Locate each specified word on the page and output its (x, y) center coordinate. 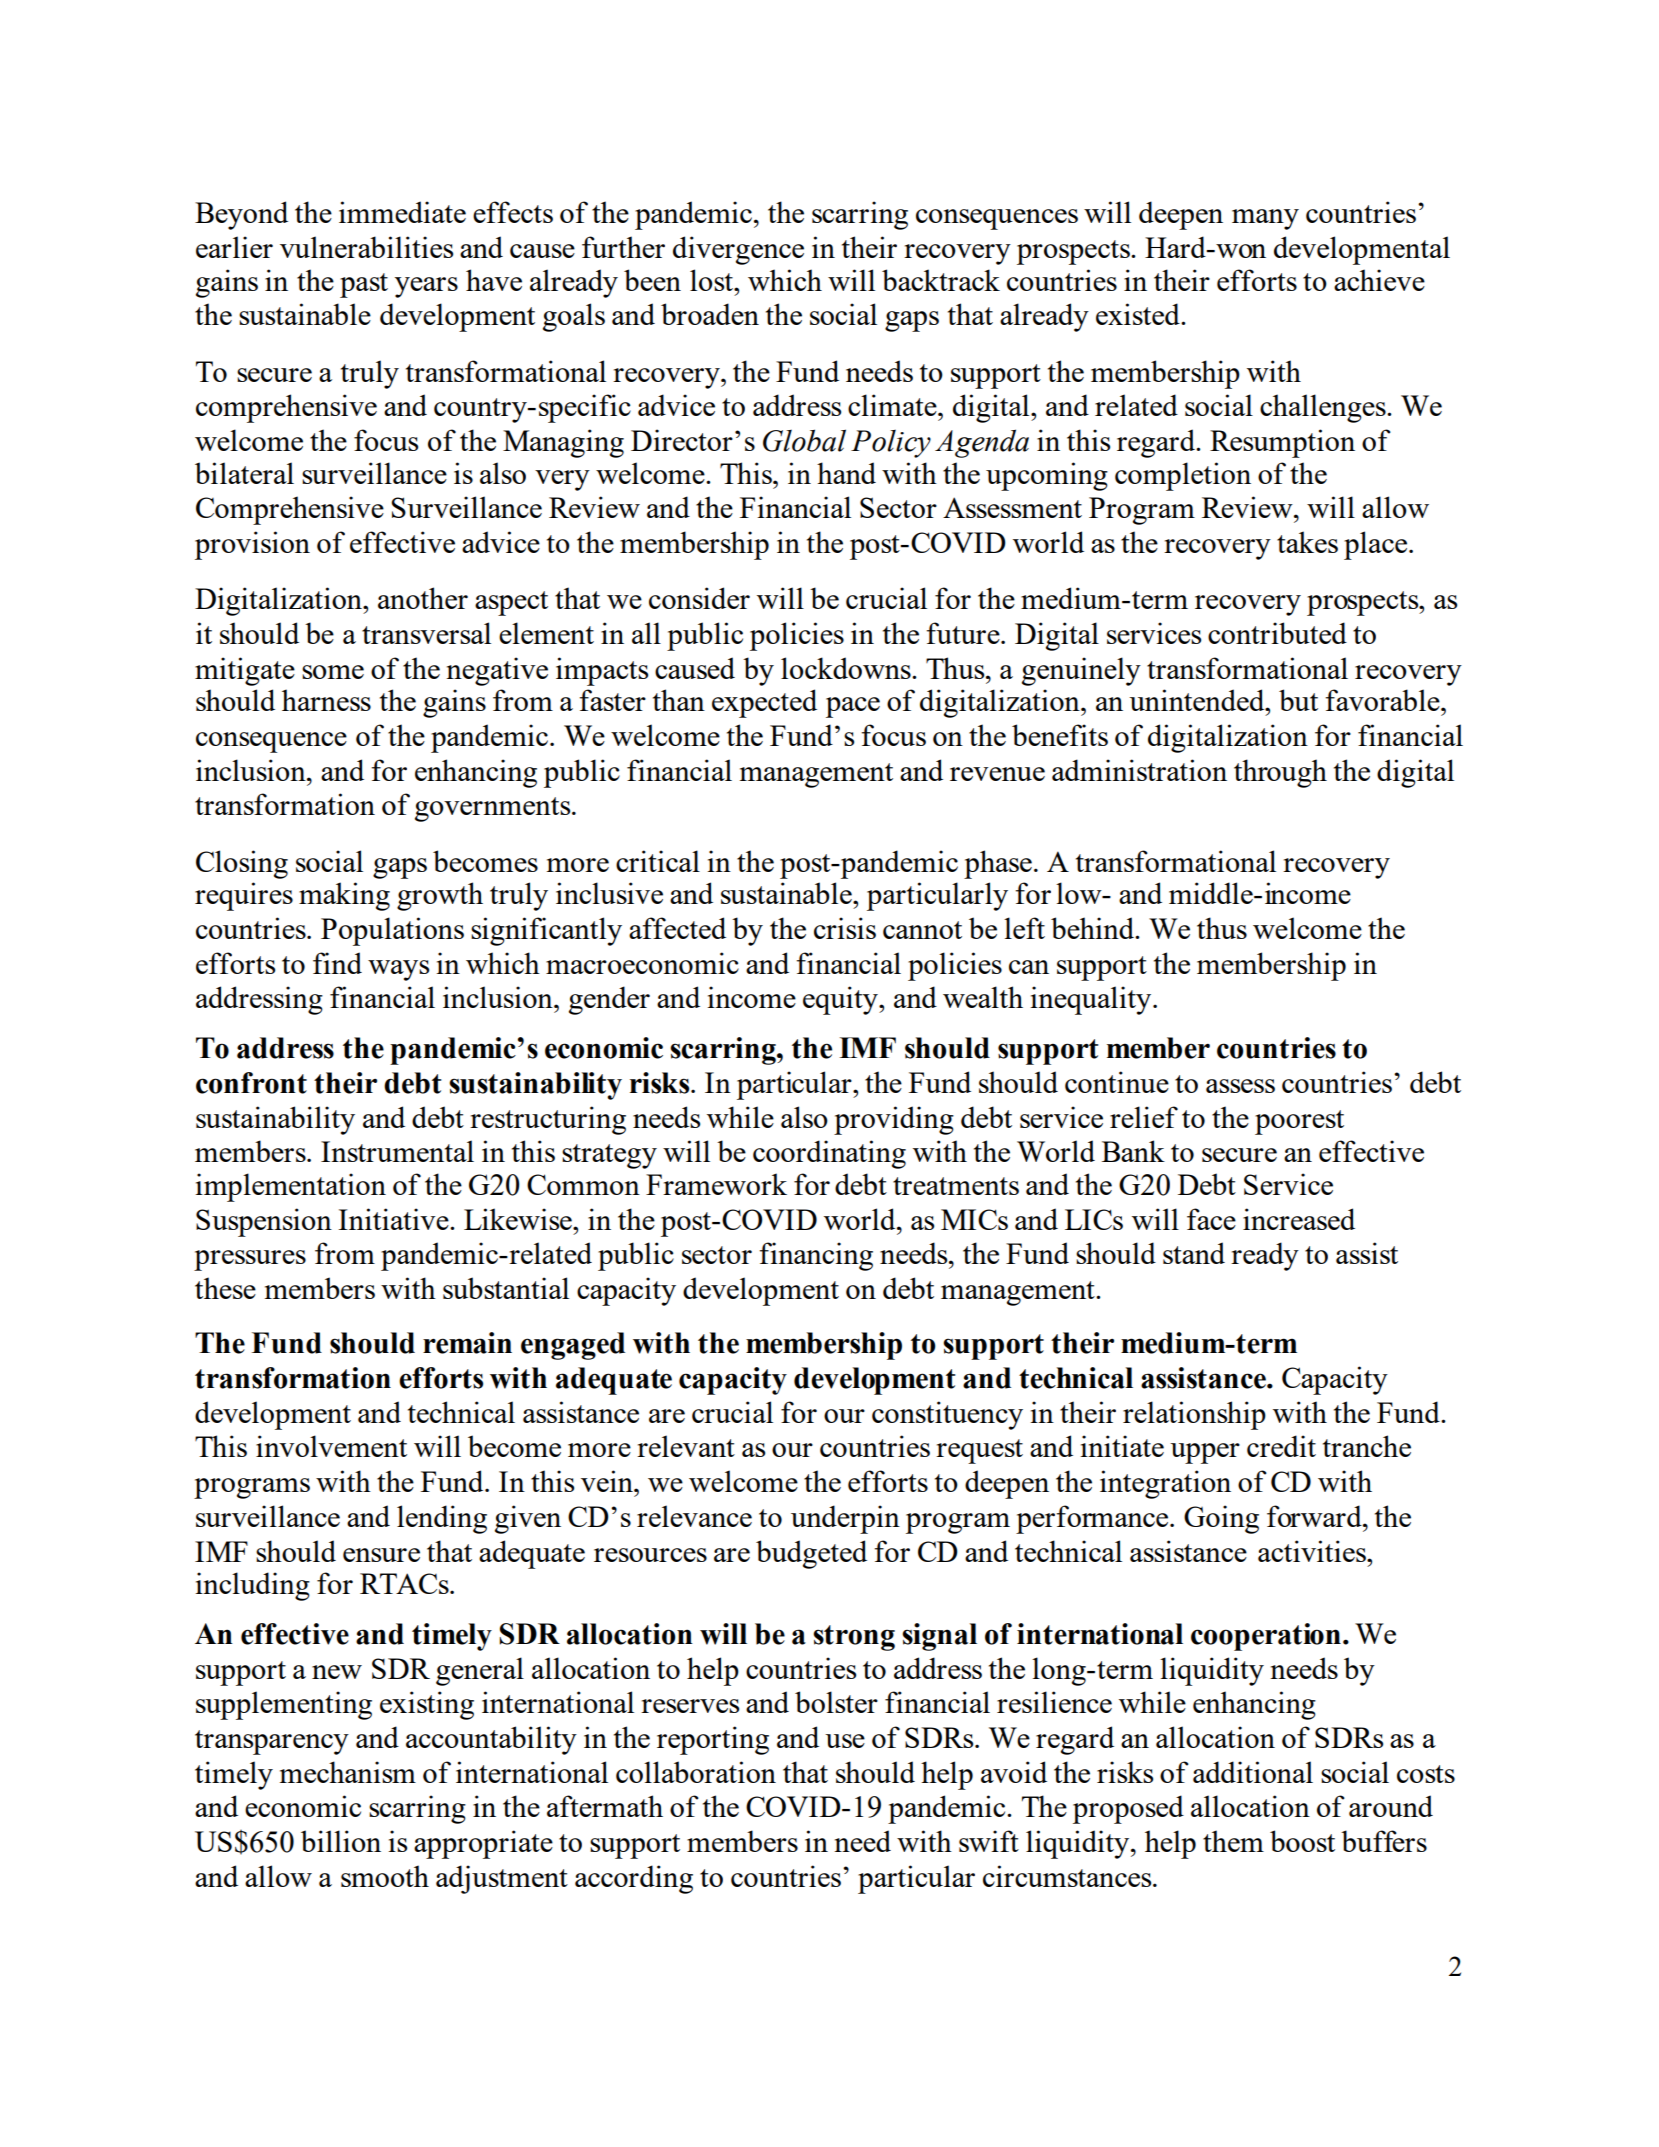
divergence (738, 250)
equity (841, 1000)
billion (341, 1841)
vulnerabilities (366, 247)
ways (398, 970)
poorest (1299, 1122)
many (1265, 219)
